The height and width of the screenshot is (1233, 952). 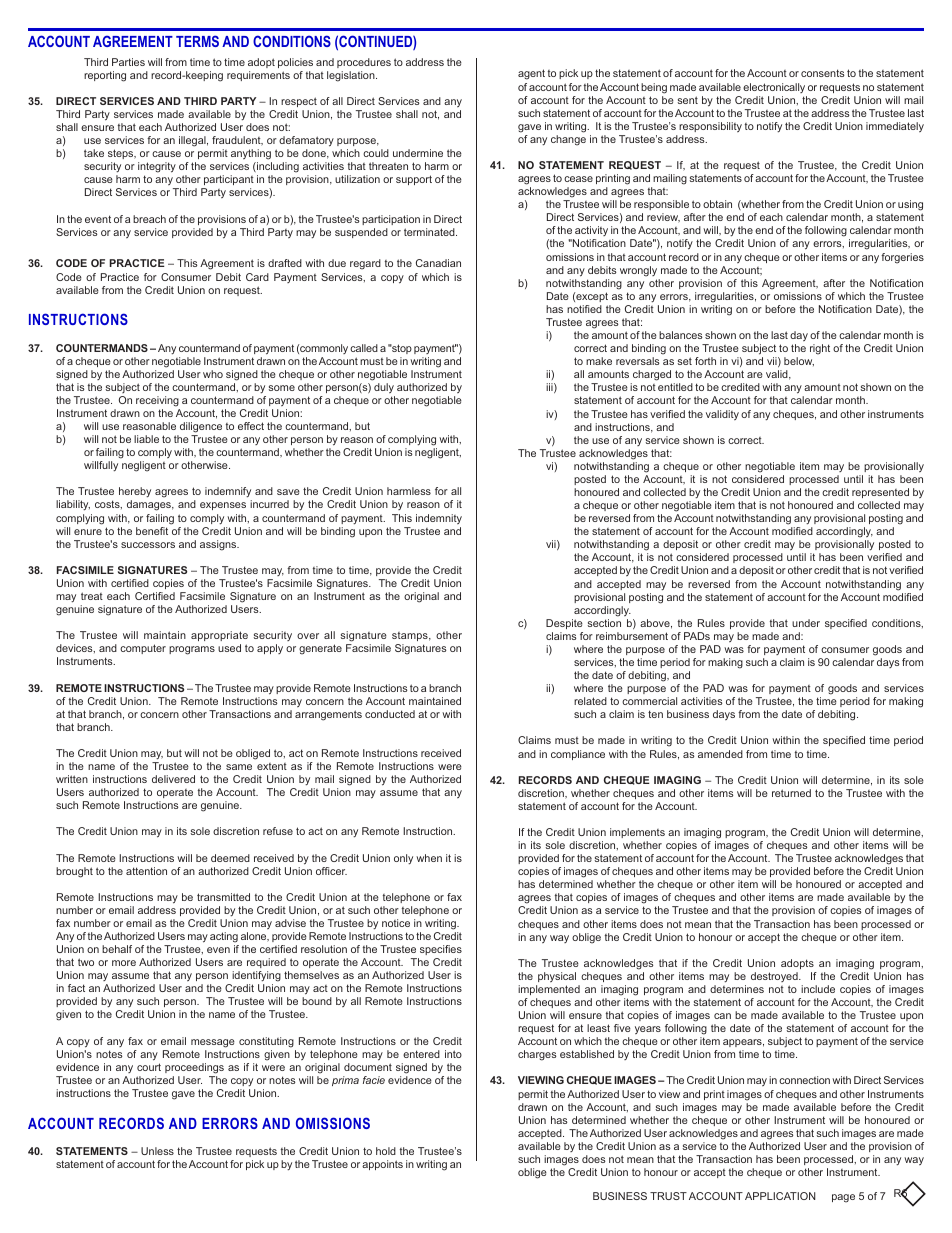 What do you see at coordinates (128, 62) in the screenshot?
I see `Parties` at bounding box center [128, 62].
